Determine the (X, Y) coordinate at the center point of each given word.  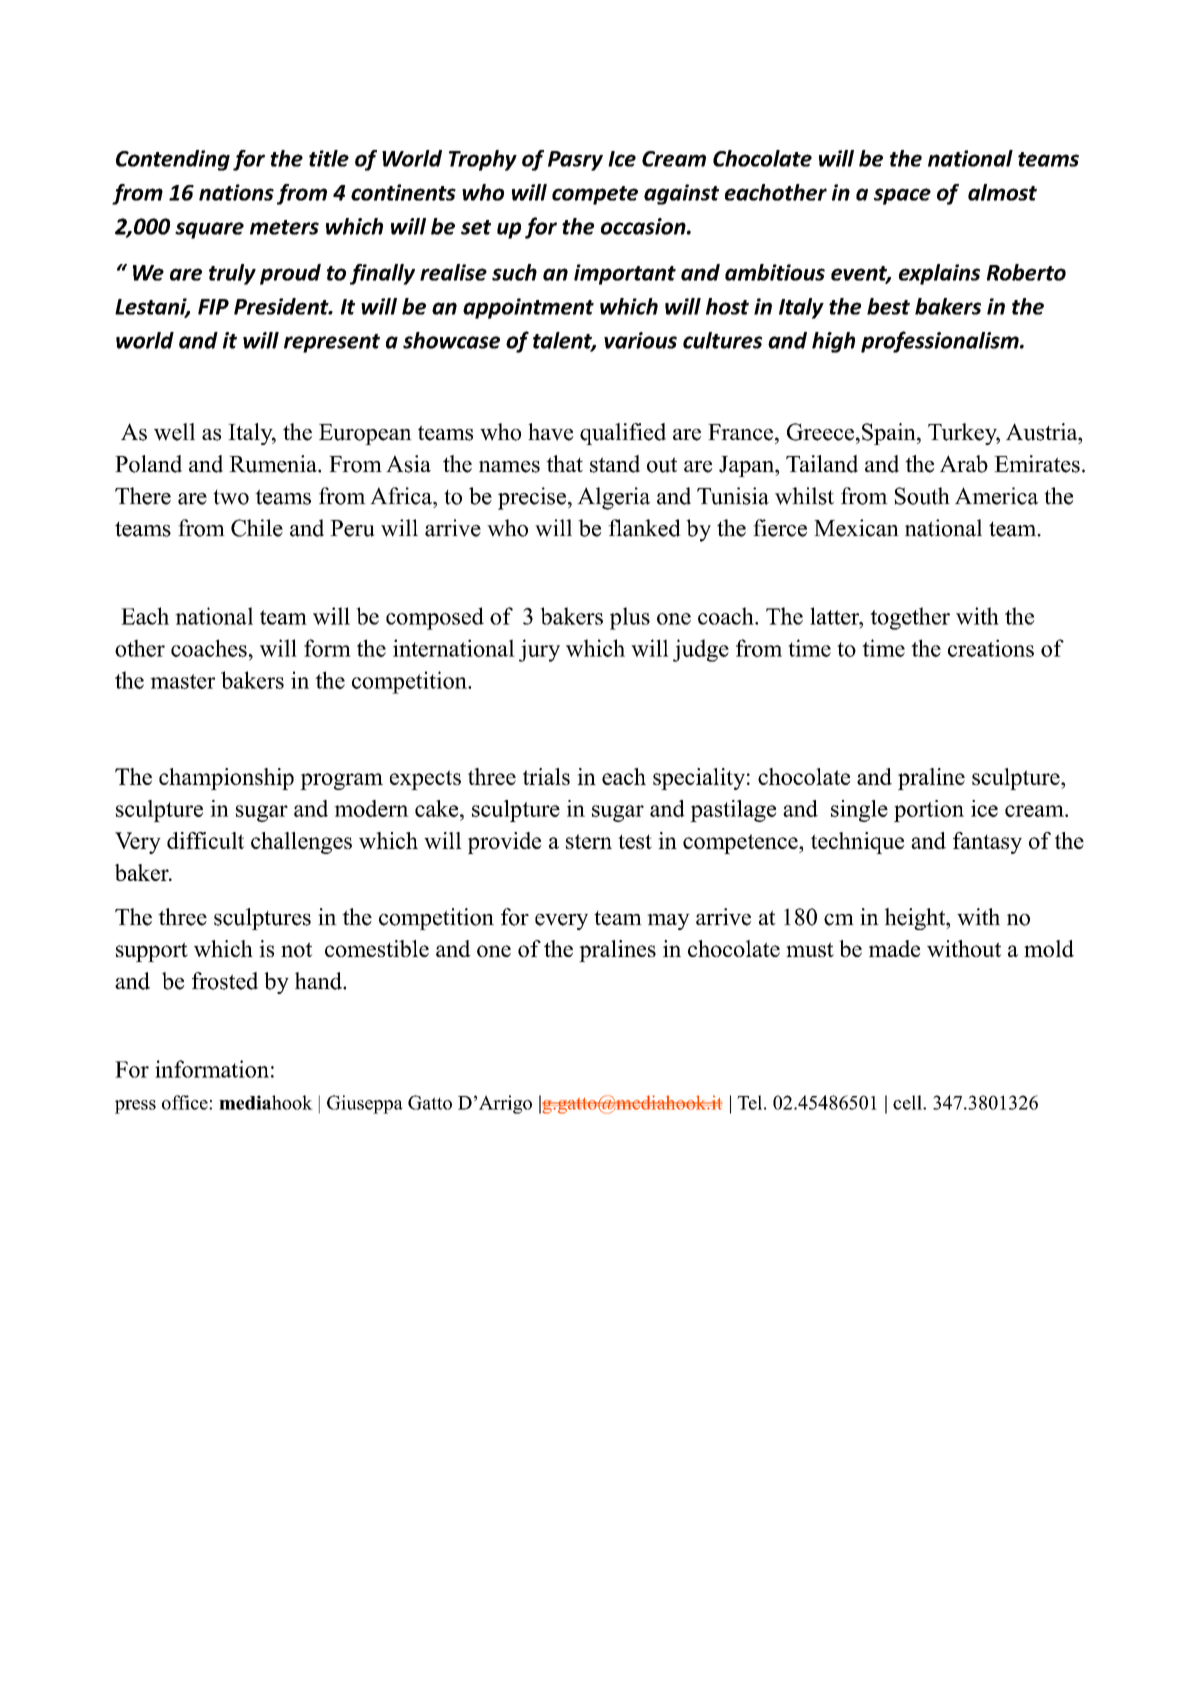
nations (236, 192)
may (668, 922)
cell (908, 1102)
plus (630, 618)
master (182, 681)
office (186, 1102)
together (910, 618)
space (902, 196)
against (681, 194)
